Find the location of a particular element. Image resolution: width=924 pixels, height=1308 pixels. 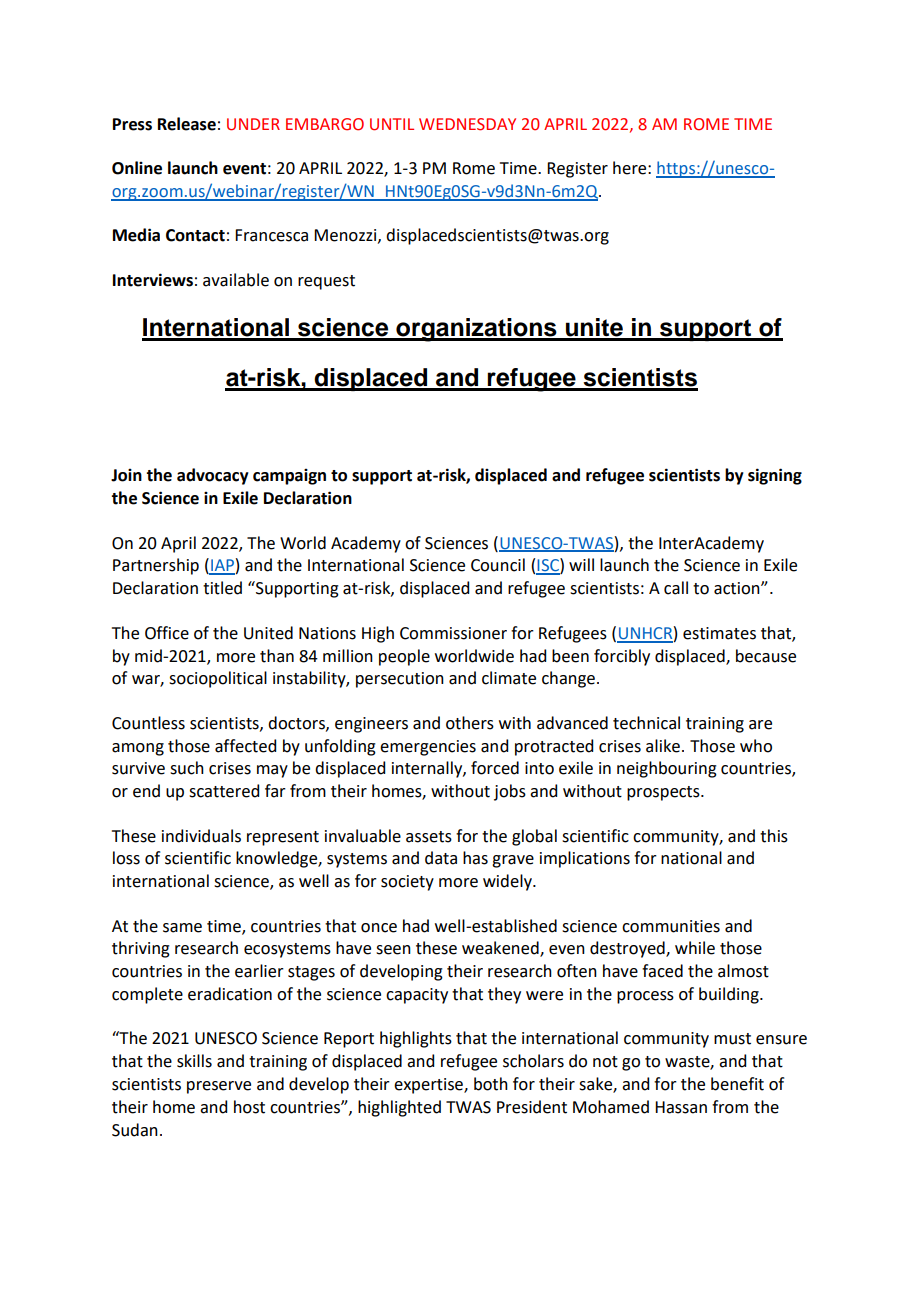

WEDNESDAY is located at coordinates (467, 124).
